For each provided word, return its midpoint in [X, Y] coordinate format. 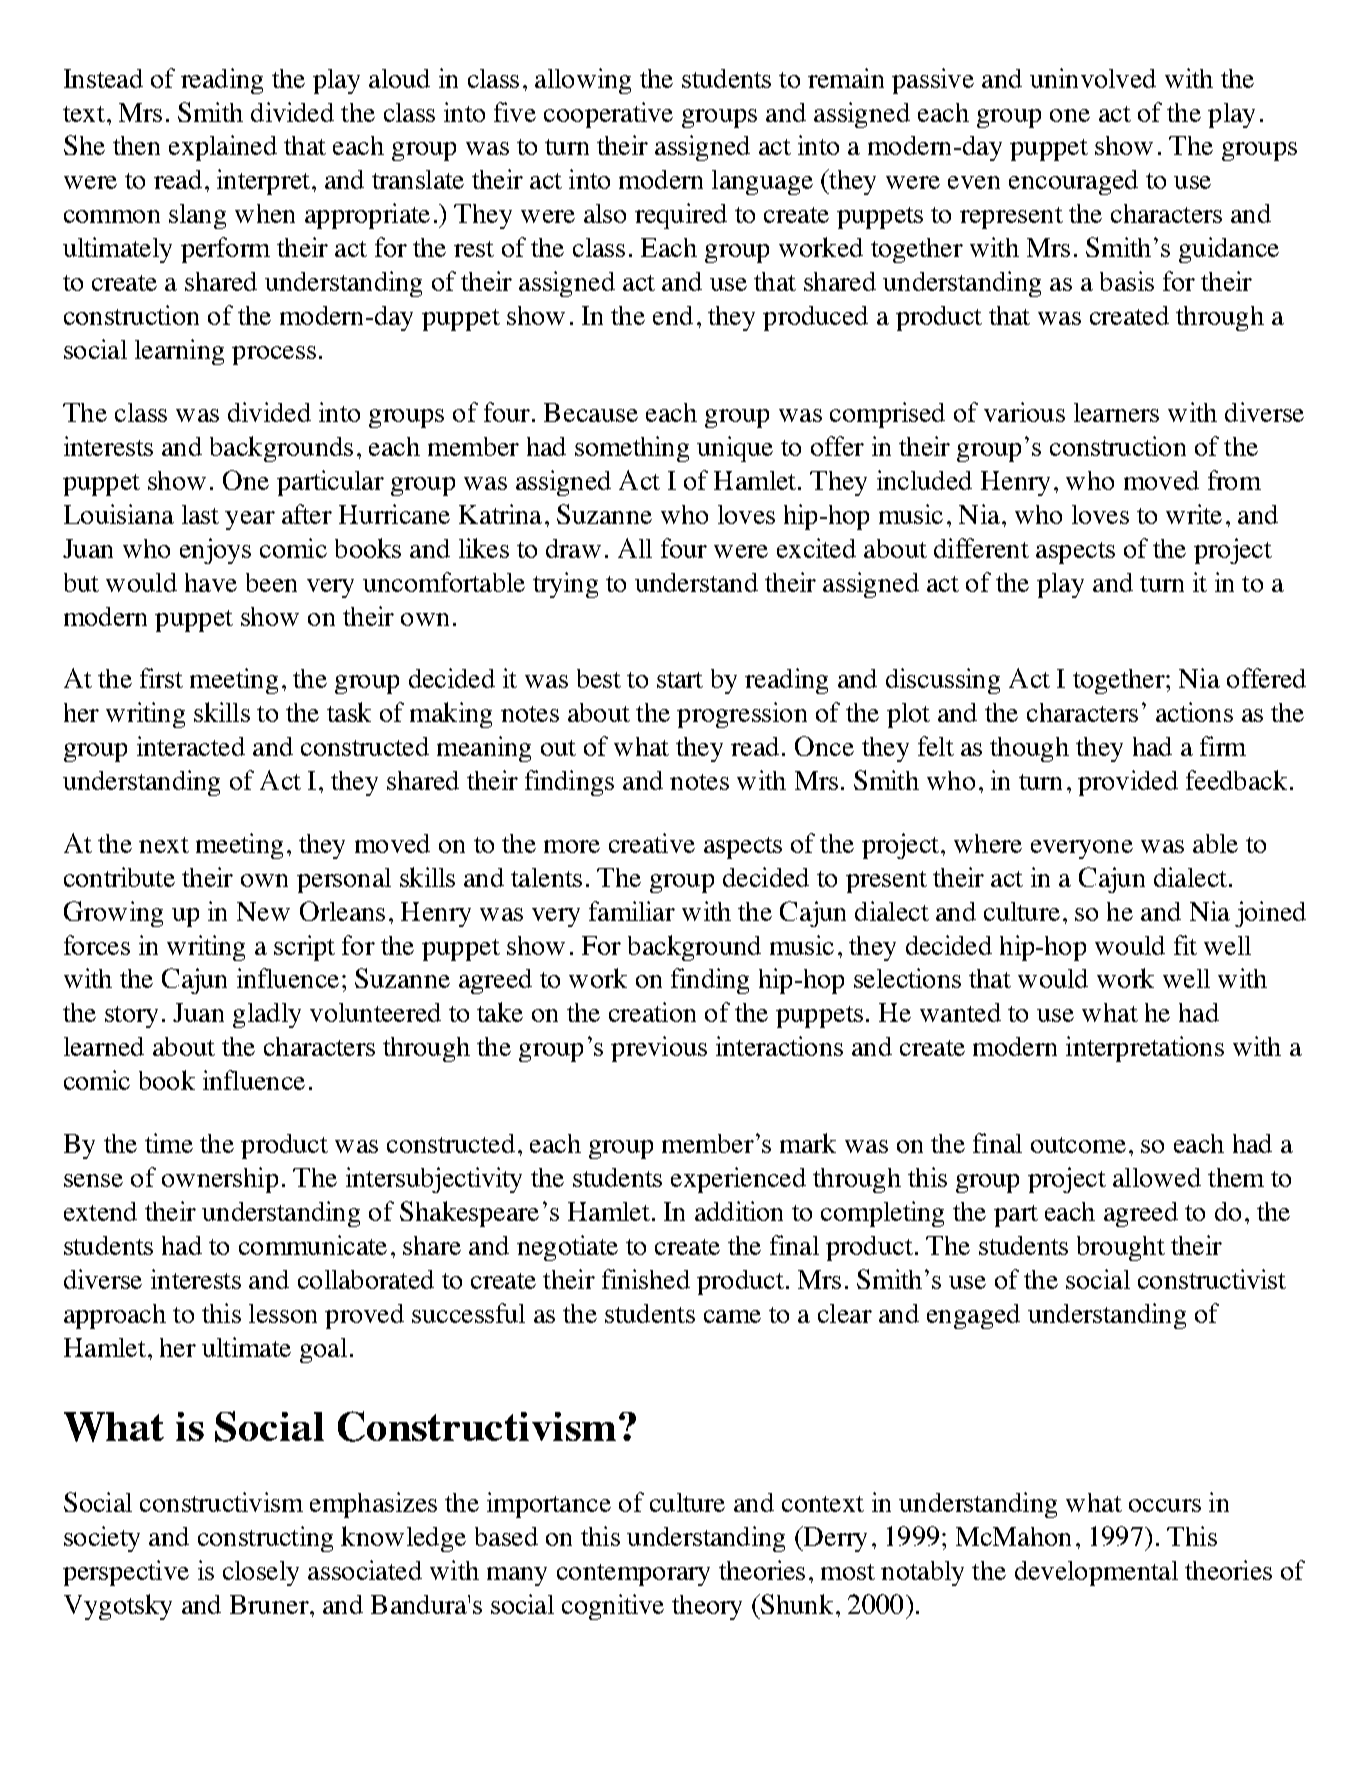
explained [223, 148]
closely [261, 1573]
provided [1128, 783]
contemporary [633, 1575]
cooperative [608, 115]
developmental [1096, 1573]
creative [652, 843]
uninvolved [1093, 78]
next [164, 845]
